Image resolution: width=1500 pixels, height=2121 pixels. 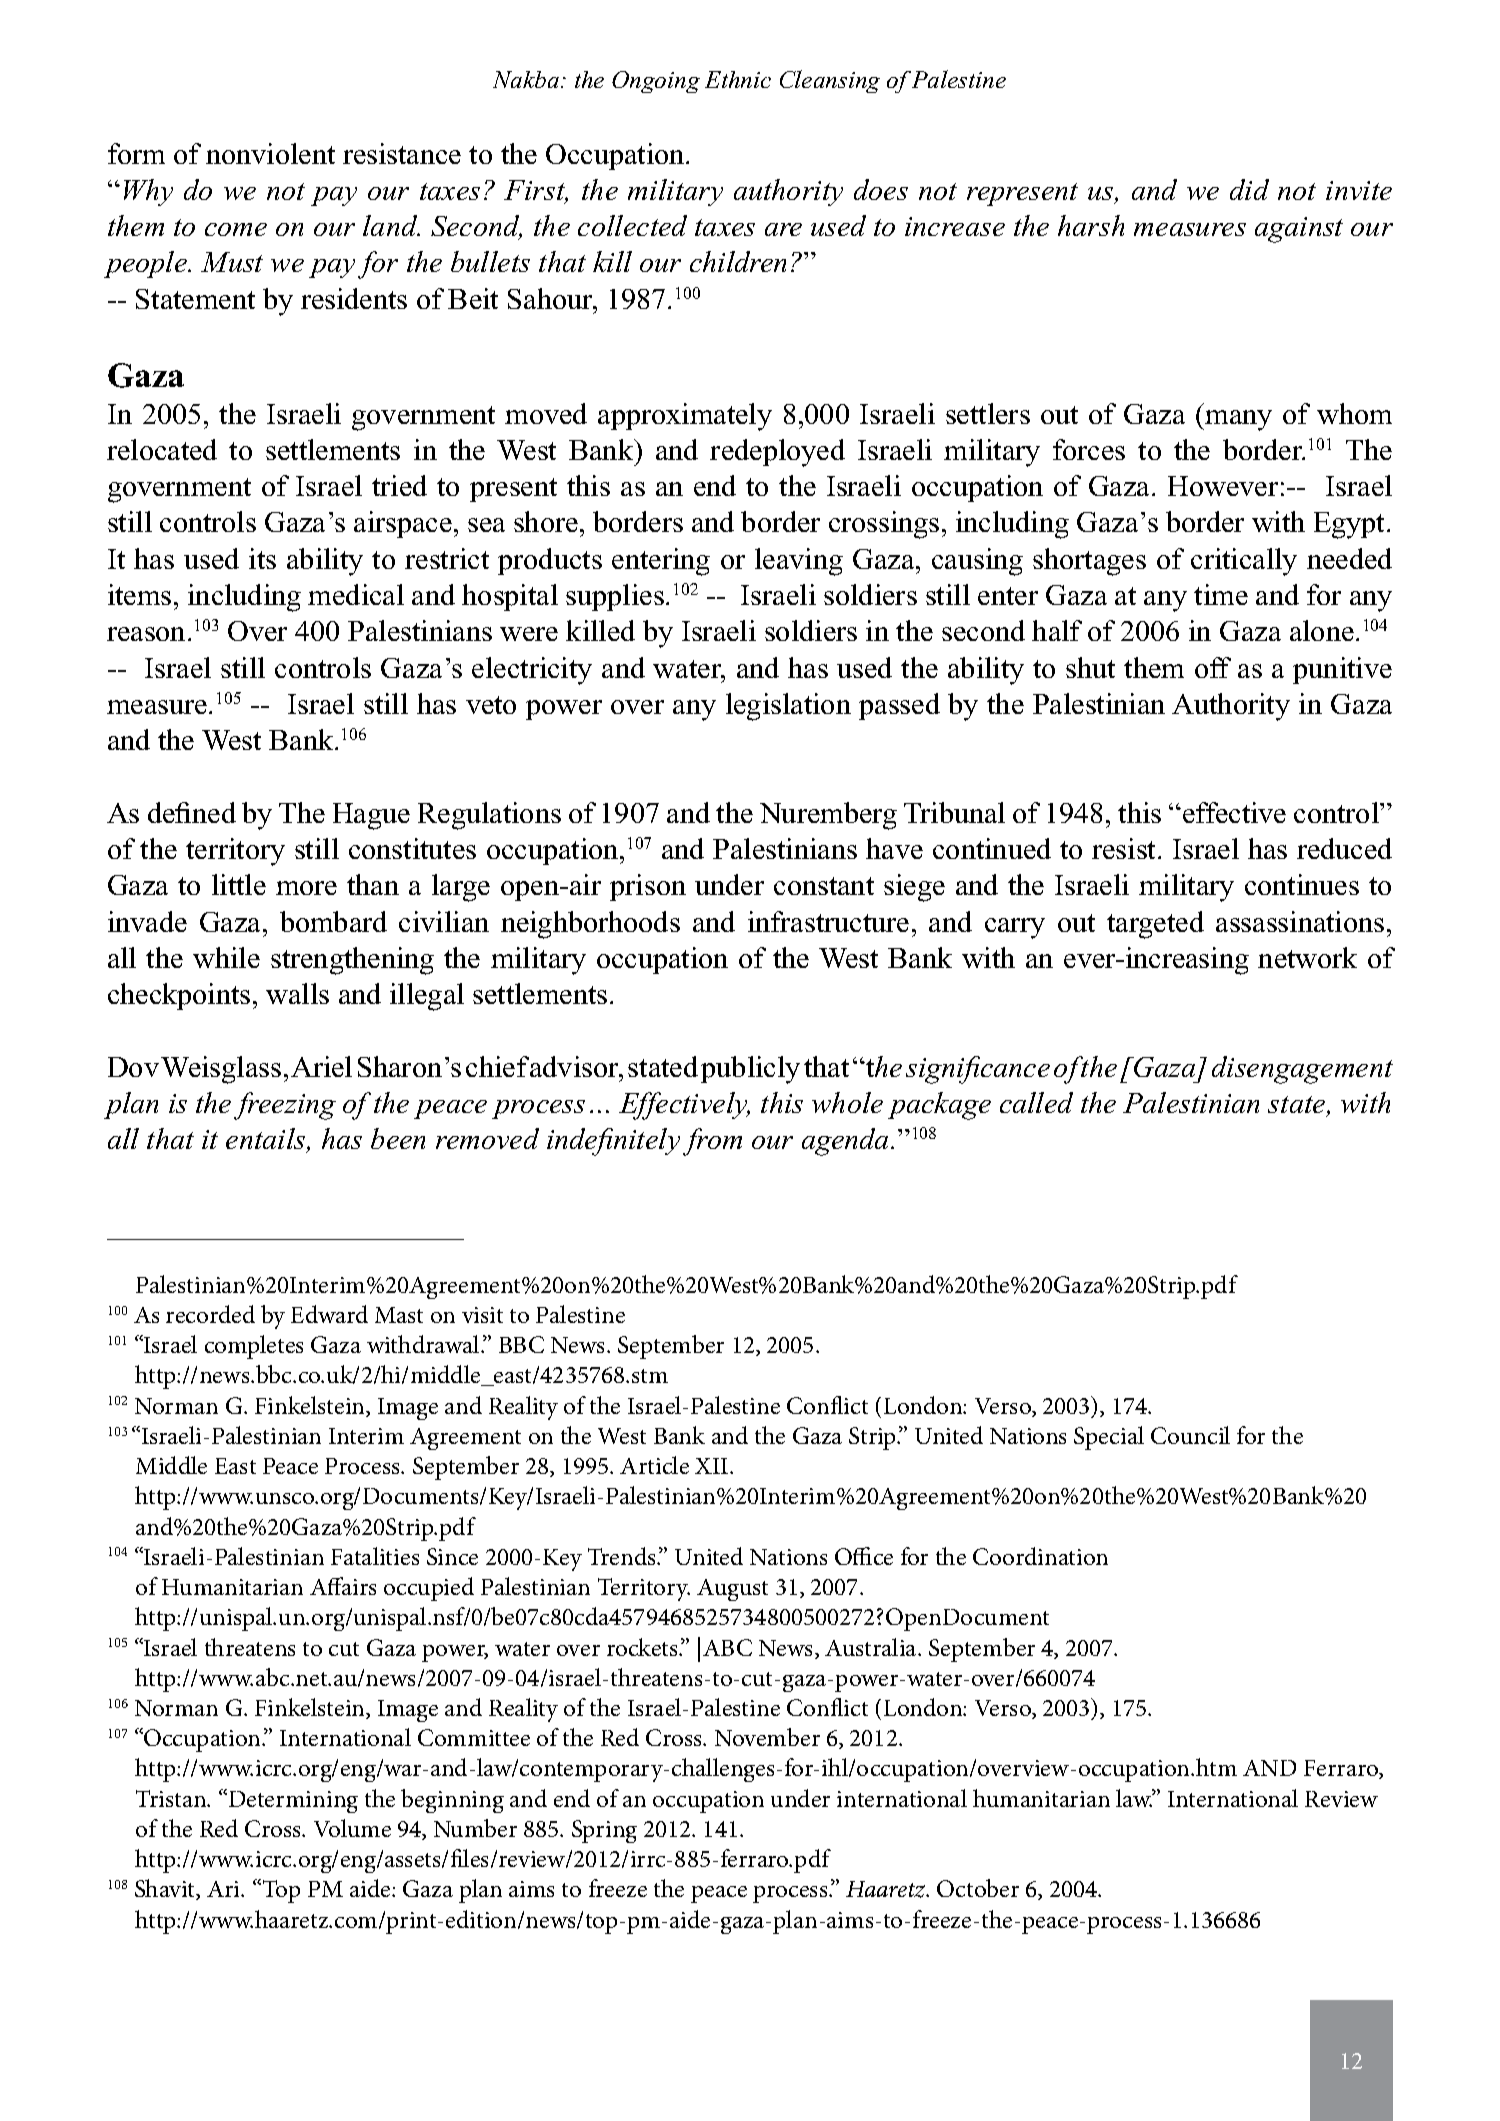 I want to click on Determining, so click(x=292, y=1801).
